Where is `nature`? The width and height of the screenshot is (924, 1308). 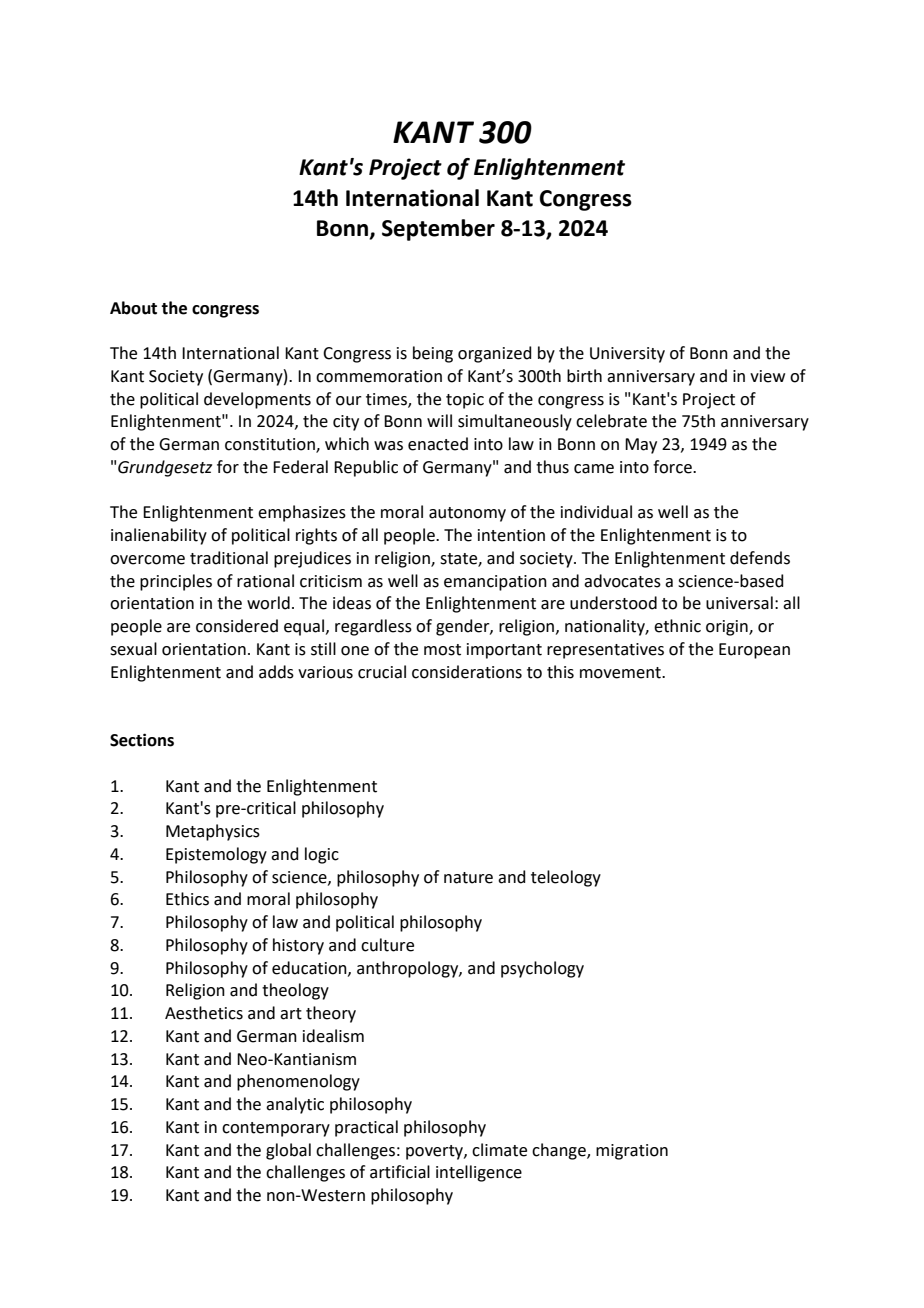 nature is located at coordinates (468, 878).
